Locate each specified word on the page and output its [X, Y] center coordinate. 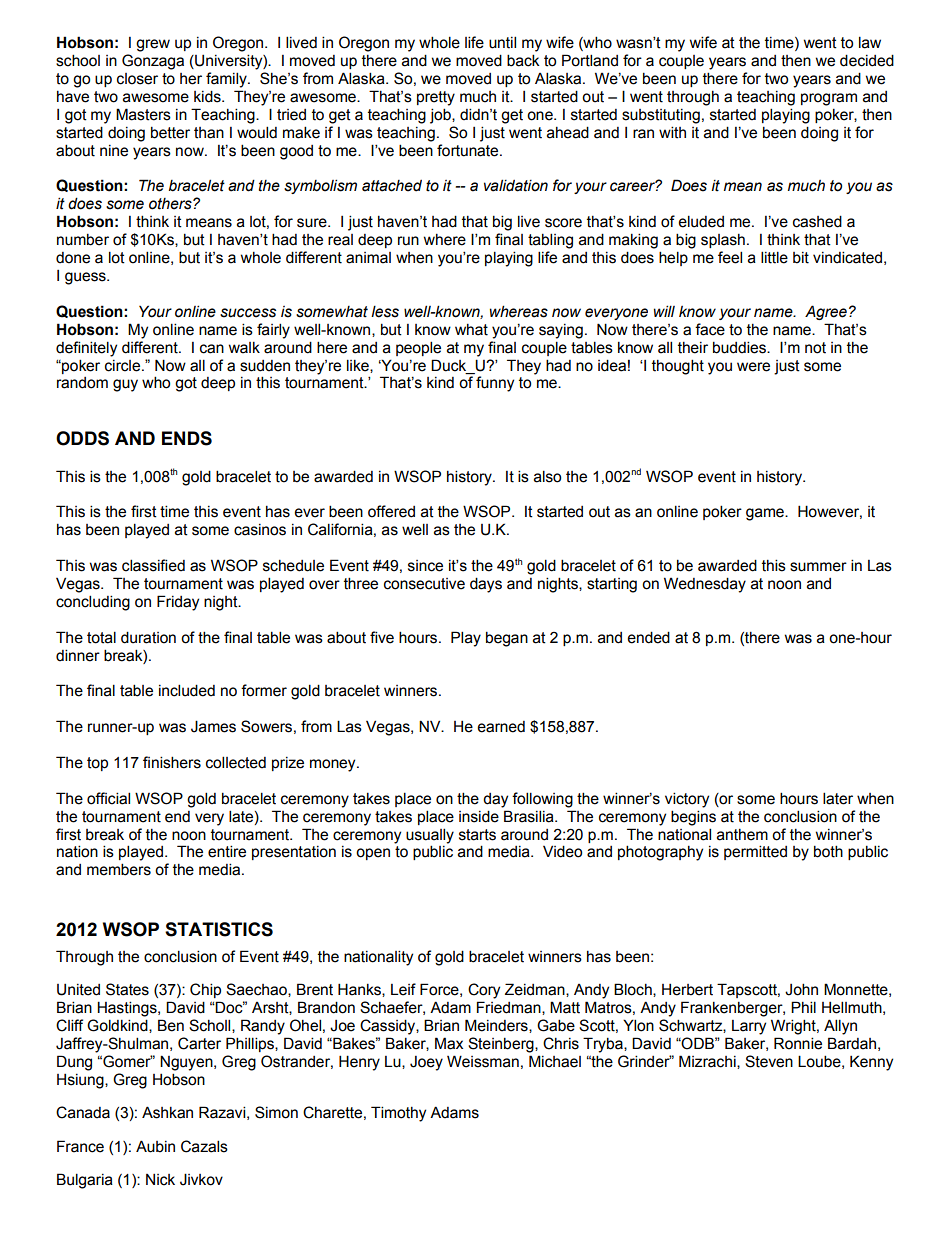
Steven [769, 1061]
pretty [436, 98]
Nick [160, 1180]
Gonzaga [153, 62]
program [829, 99]
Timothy [398, 1114]
